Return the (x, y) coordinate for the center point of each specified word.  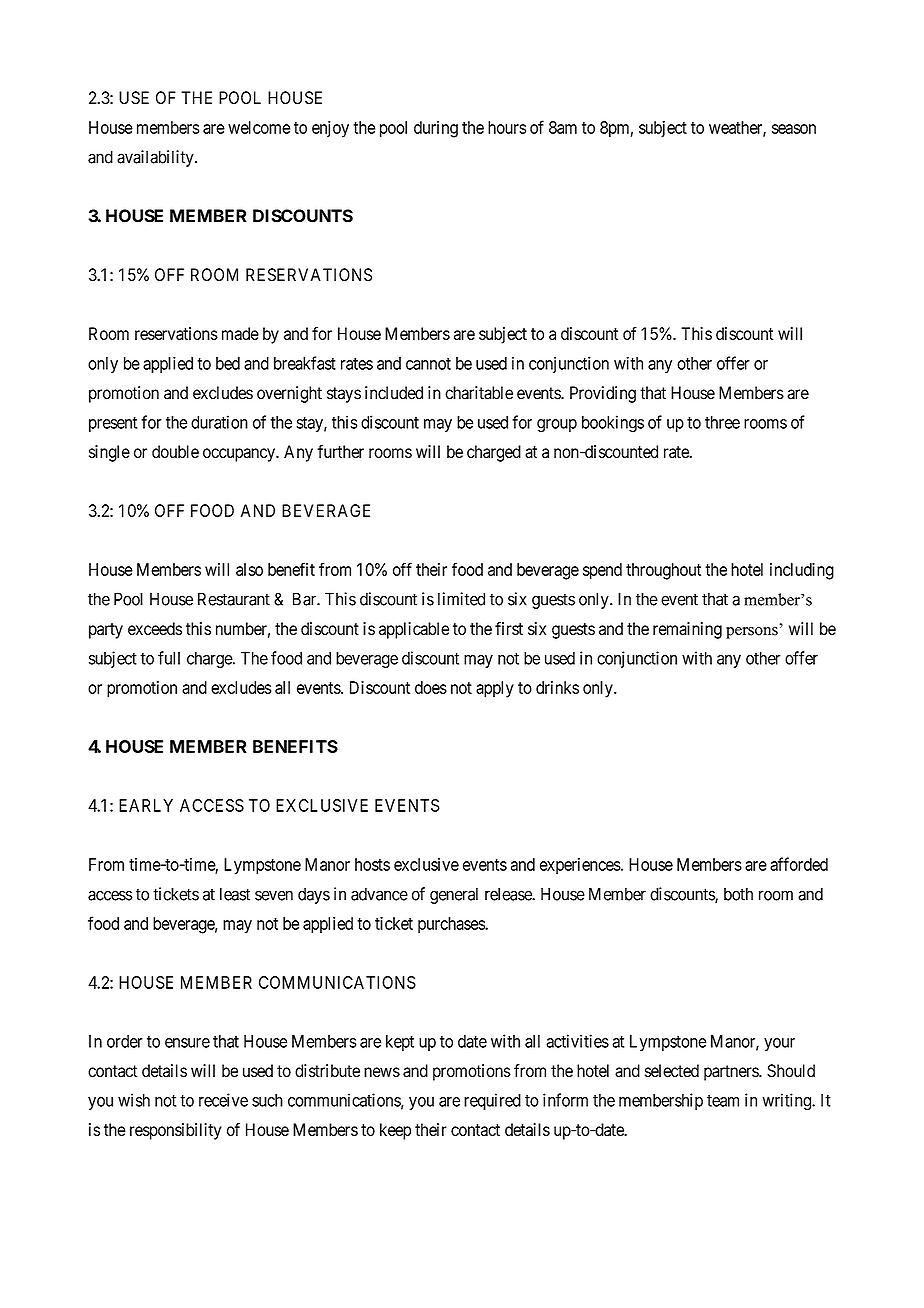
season (794, 129)
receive (223, 1100)
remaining (687, 630)
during (436, 129)
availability (156, 158)
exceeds (155, 628)
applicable (414, 630)
